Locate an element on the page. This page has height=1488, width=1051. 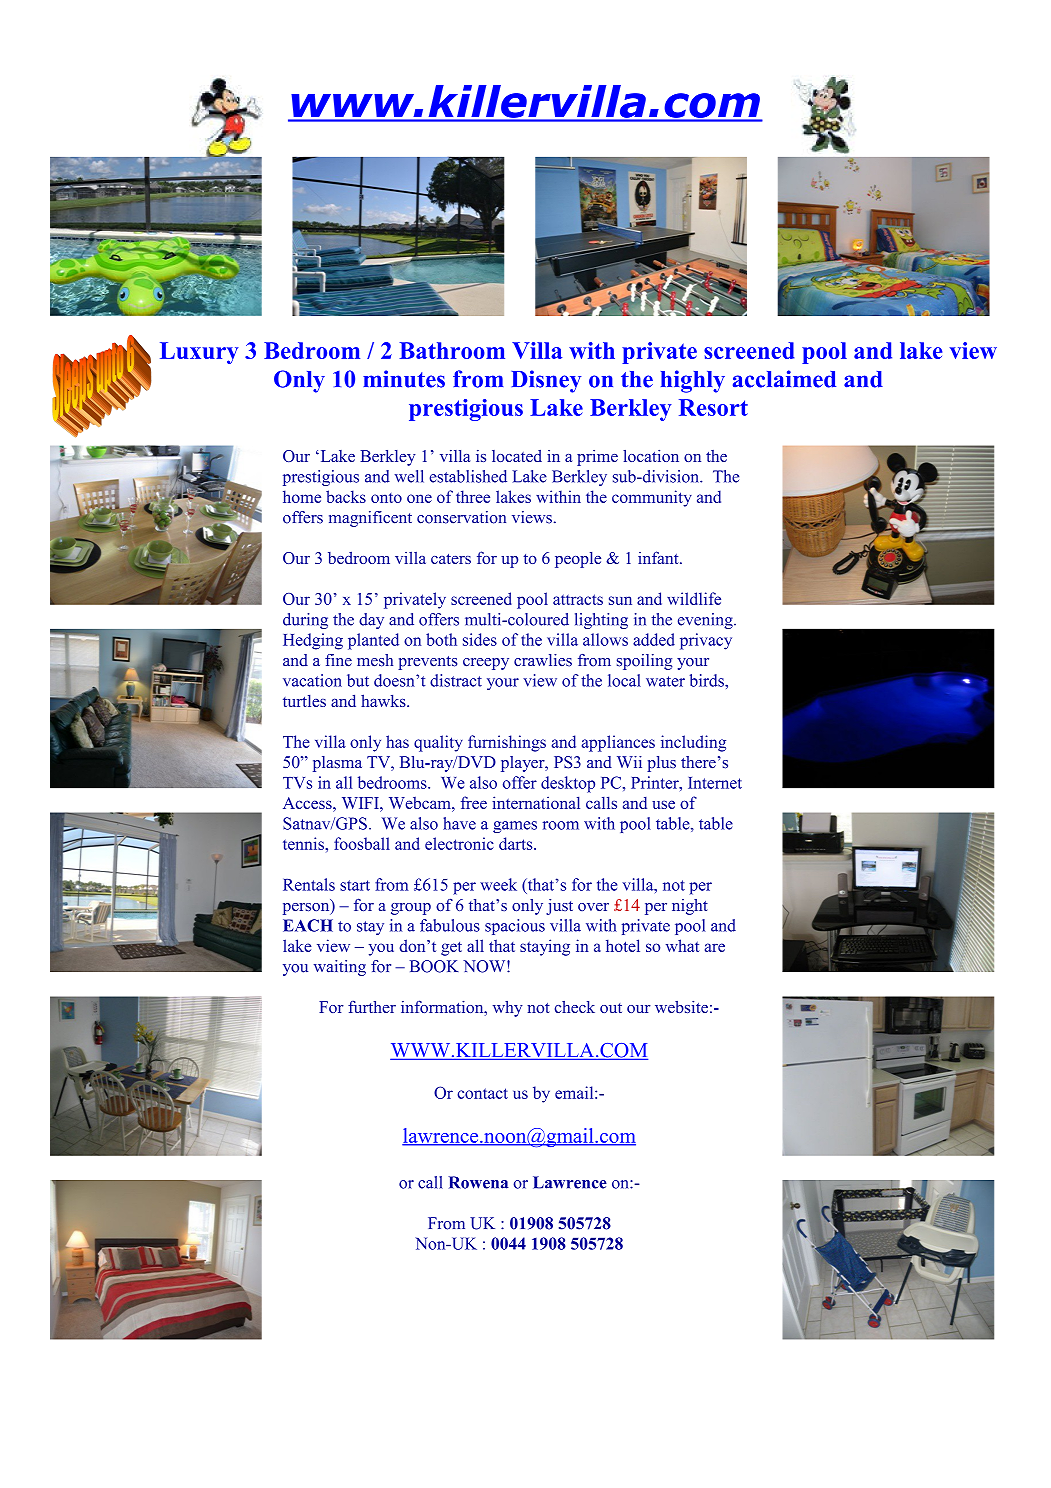
contact is located at coordinates (482, 1093).
